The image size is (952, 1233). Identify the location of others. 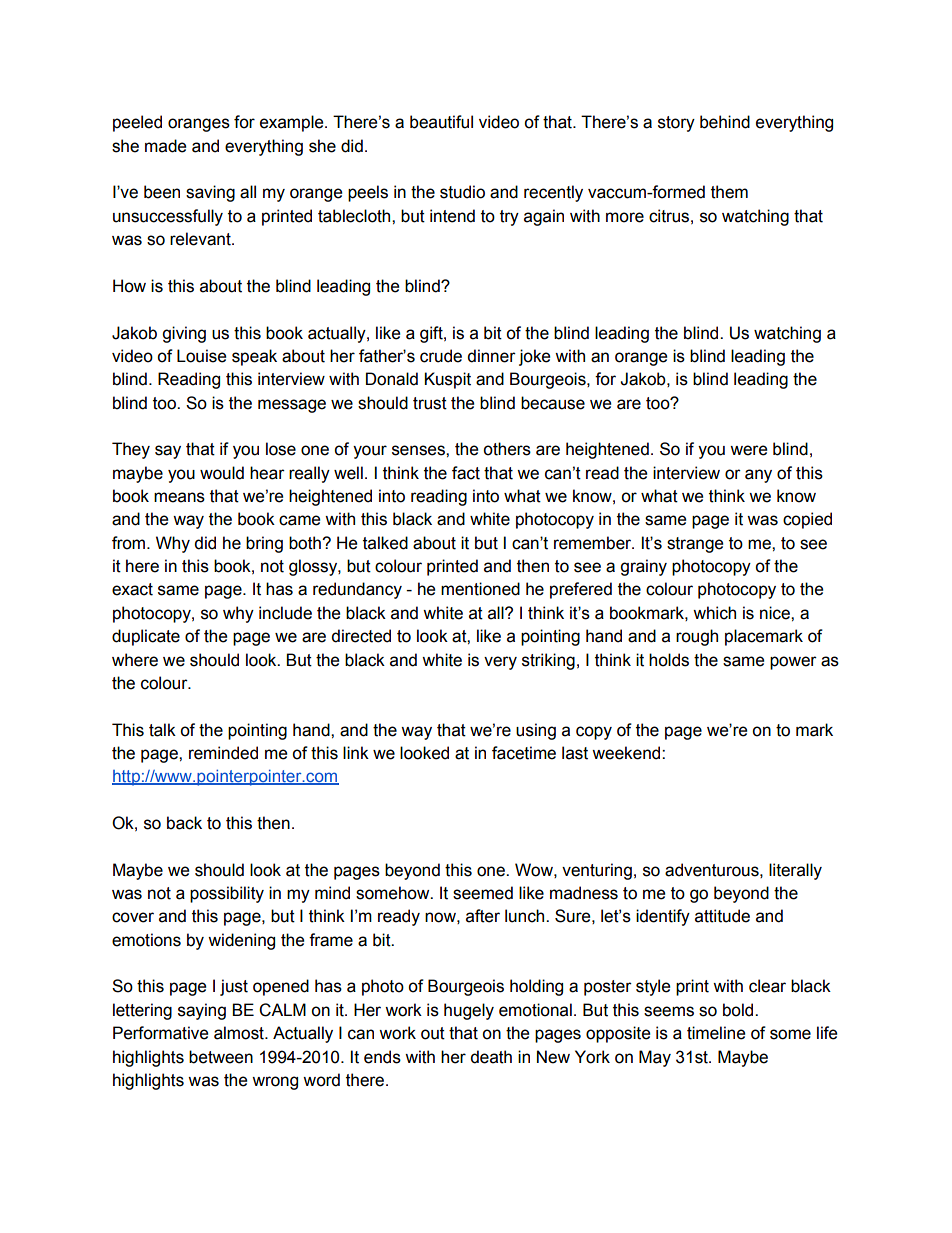
(507, 449).
